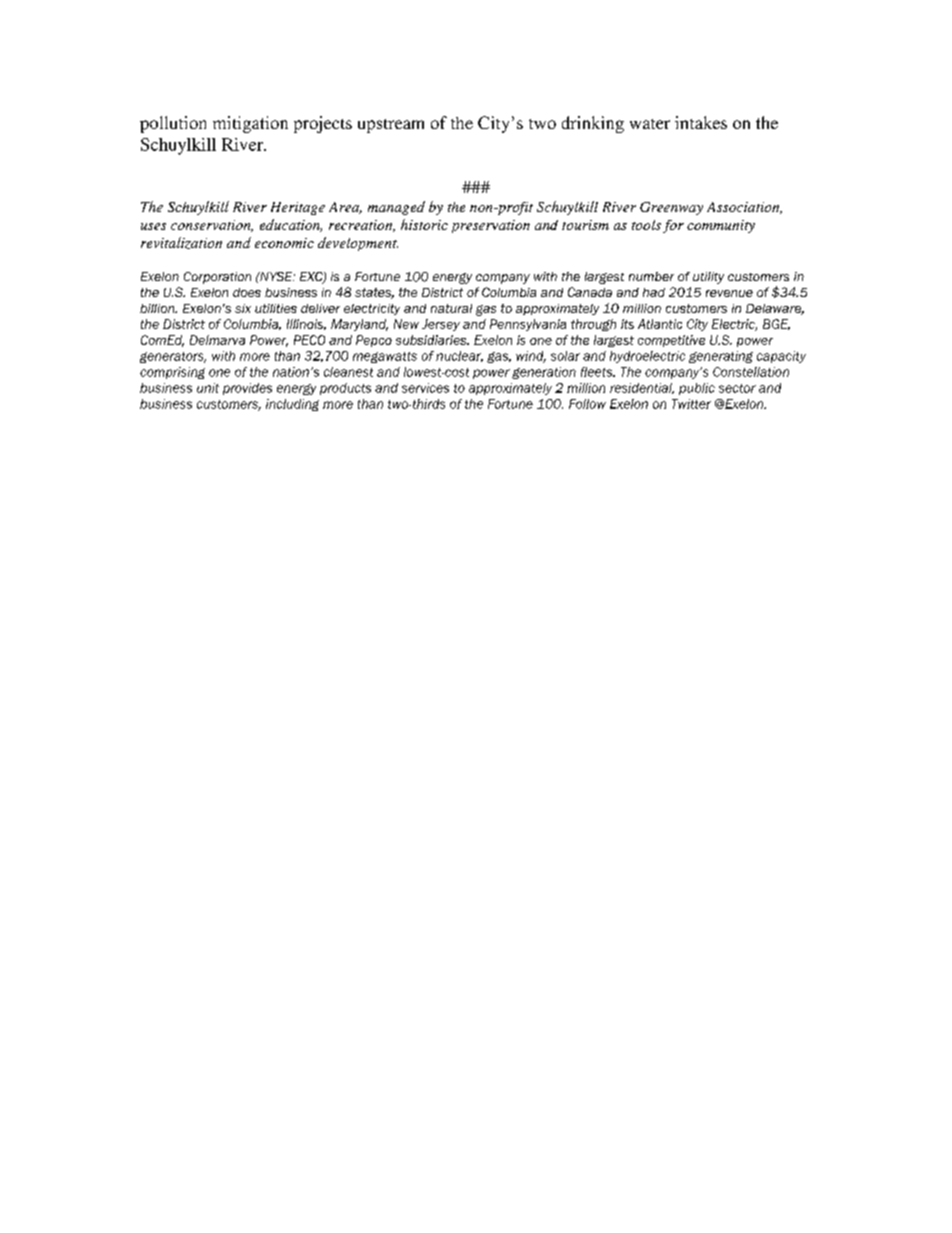  What do you see at coordinates (217, 278) in the page?
I see `Corporation` at bounding box center [217, 278].
